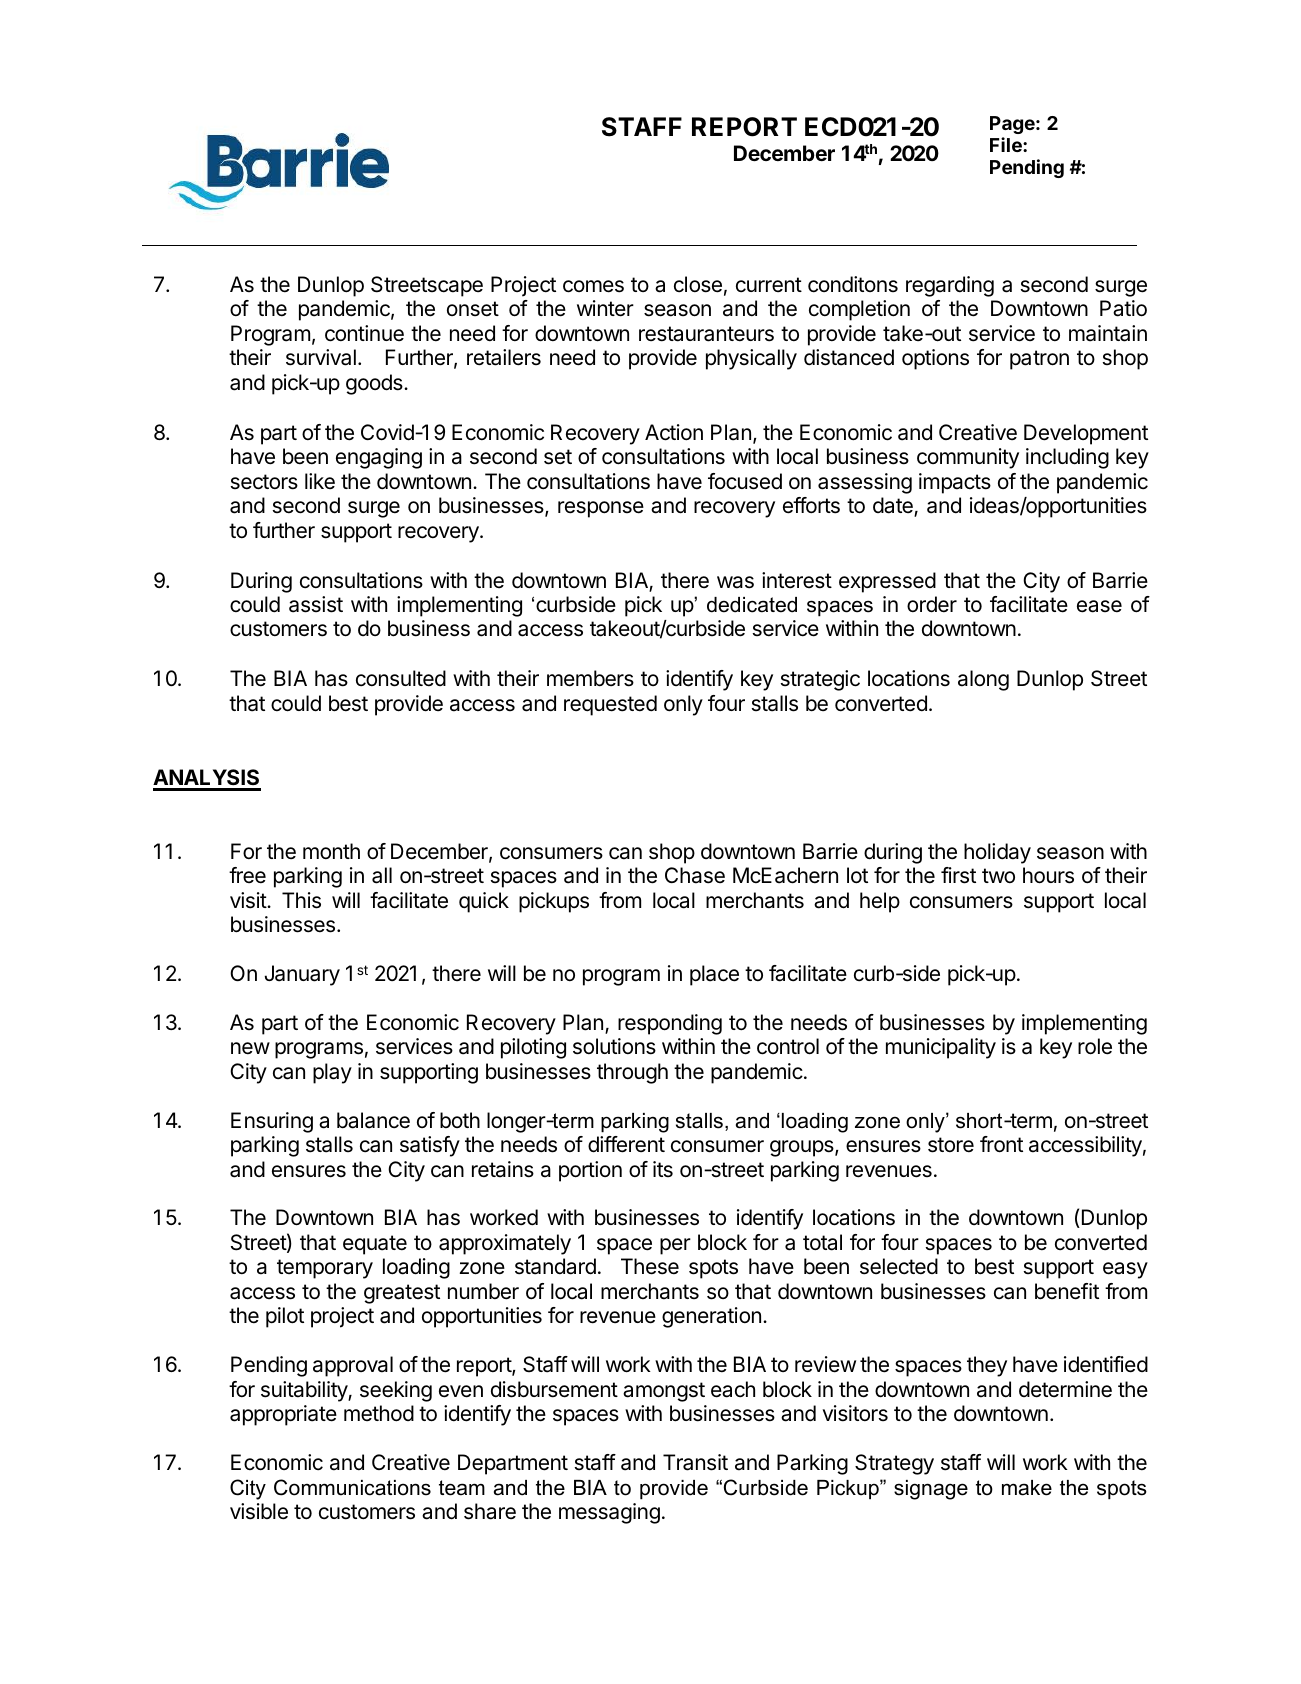  Describe the element at coordinates (364, 333) in the screenshot. I see `continue` at that location.
